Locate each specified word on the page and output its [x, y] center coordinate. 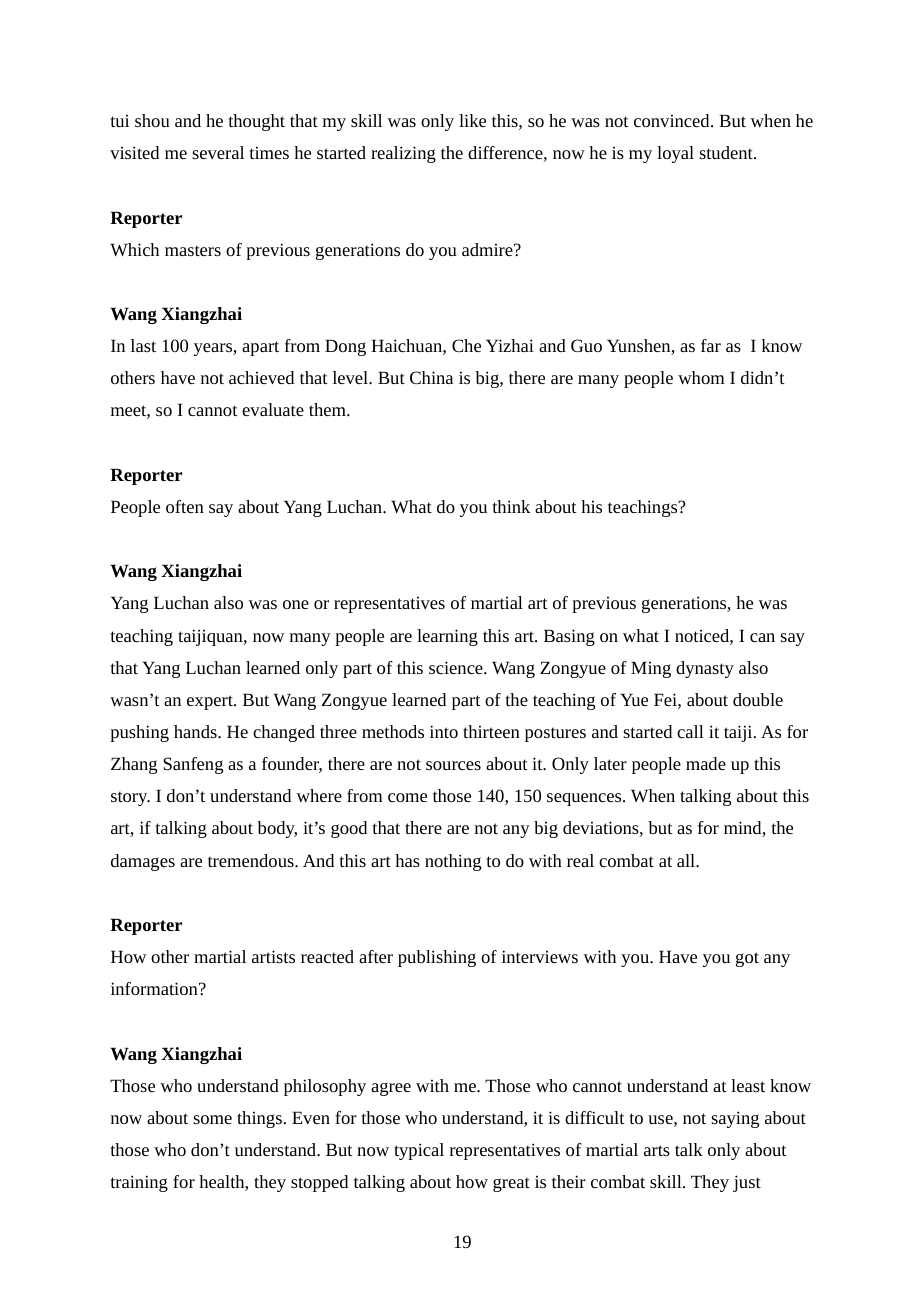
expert [211, 702]
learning [447, 637]
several [218, 152]
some [212, 1119]
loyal [675, 154]
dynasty [705, 669]
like [472, 120]
